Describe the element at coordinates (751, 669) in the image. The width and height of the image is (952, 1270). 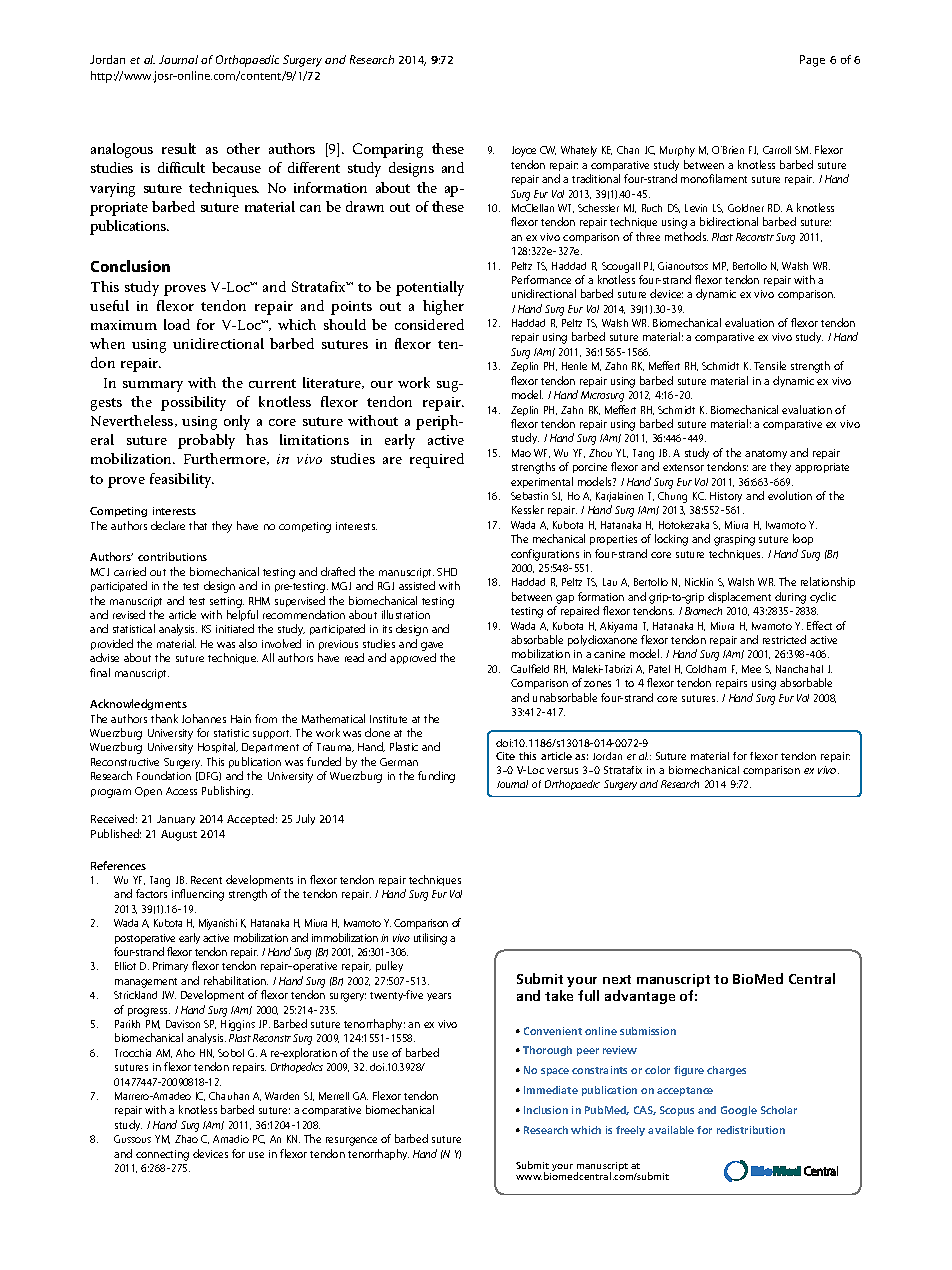
I see `Mee` at that location.
